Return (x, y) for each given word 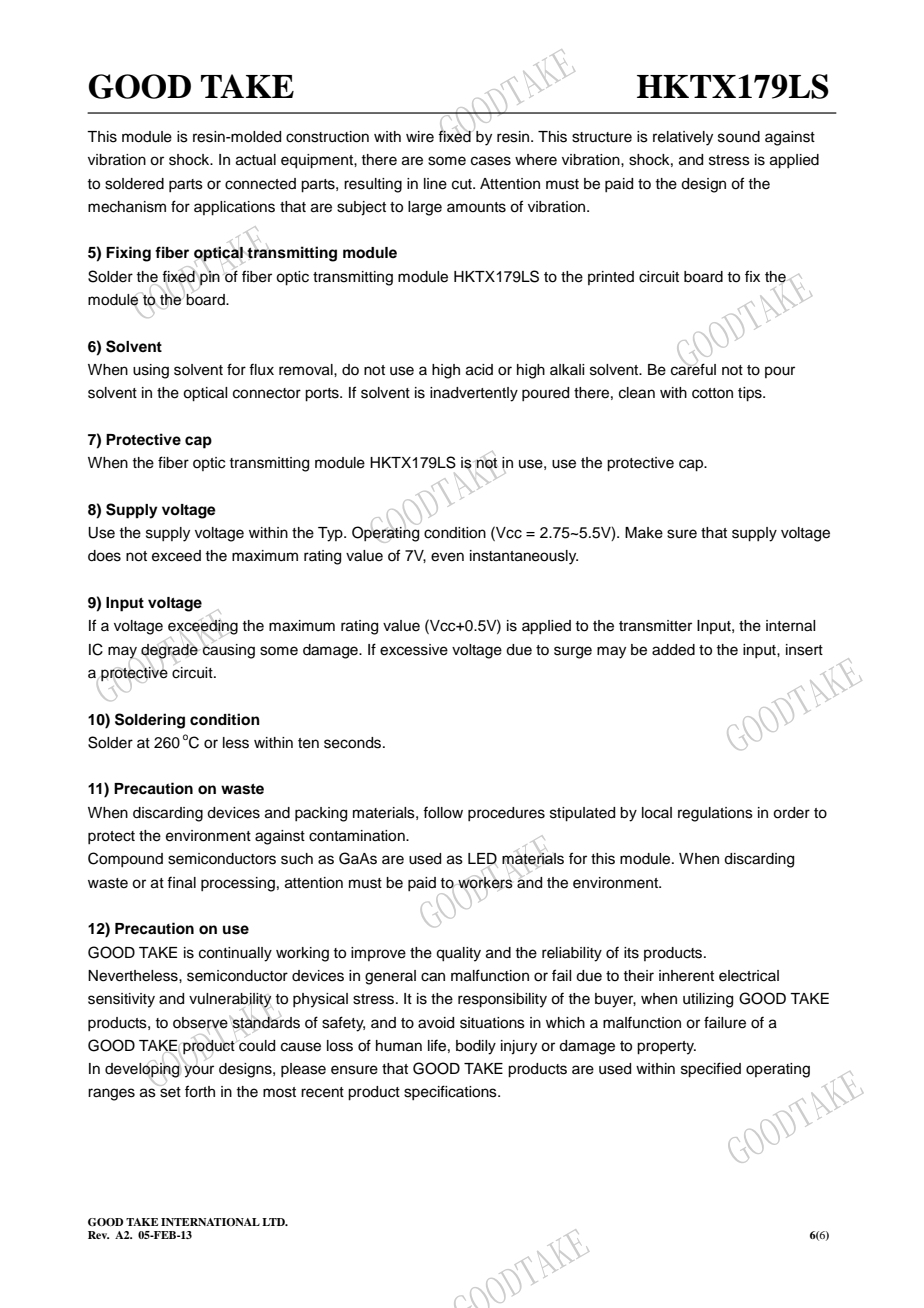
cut (463, 184)
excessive (414, 650)
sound (739, 137)
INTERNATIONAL (210, 1222)
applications (234, 208)
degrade (170, 650)
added (673, 650)
